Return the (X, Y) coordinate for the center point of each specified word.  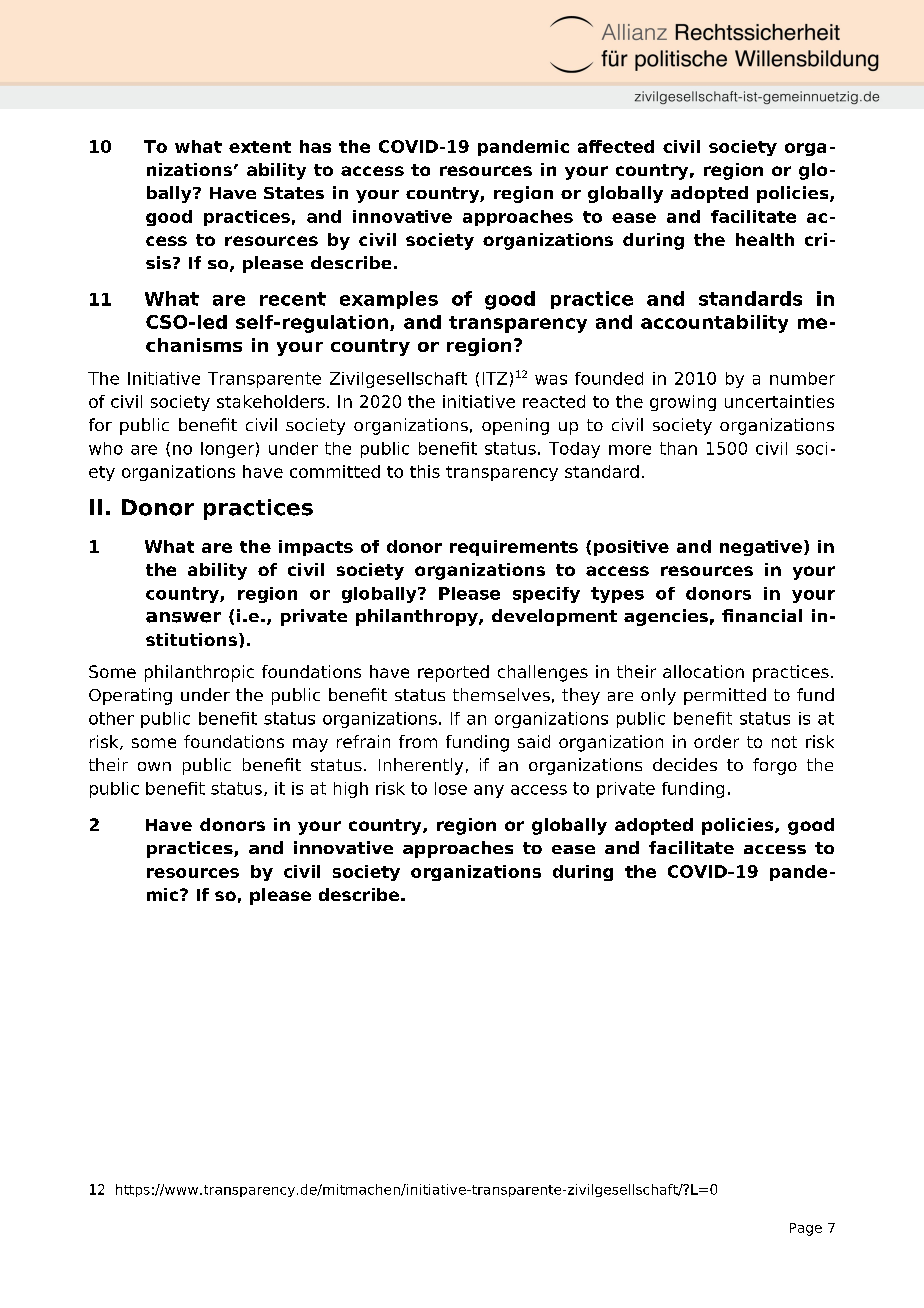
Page (806, 1229)
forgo (775, 766)
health (765, 239)
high (351, 790)
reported (453, 673)
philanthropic (199, 673)
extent (260, 147)
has (315, 146)
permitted (725, 696)
